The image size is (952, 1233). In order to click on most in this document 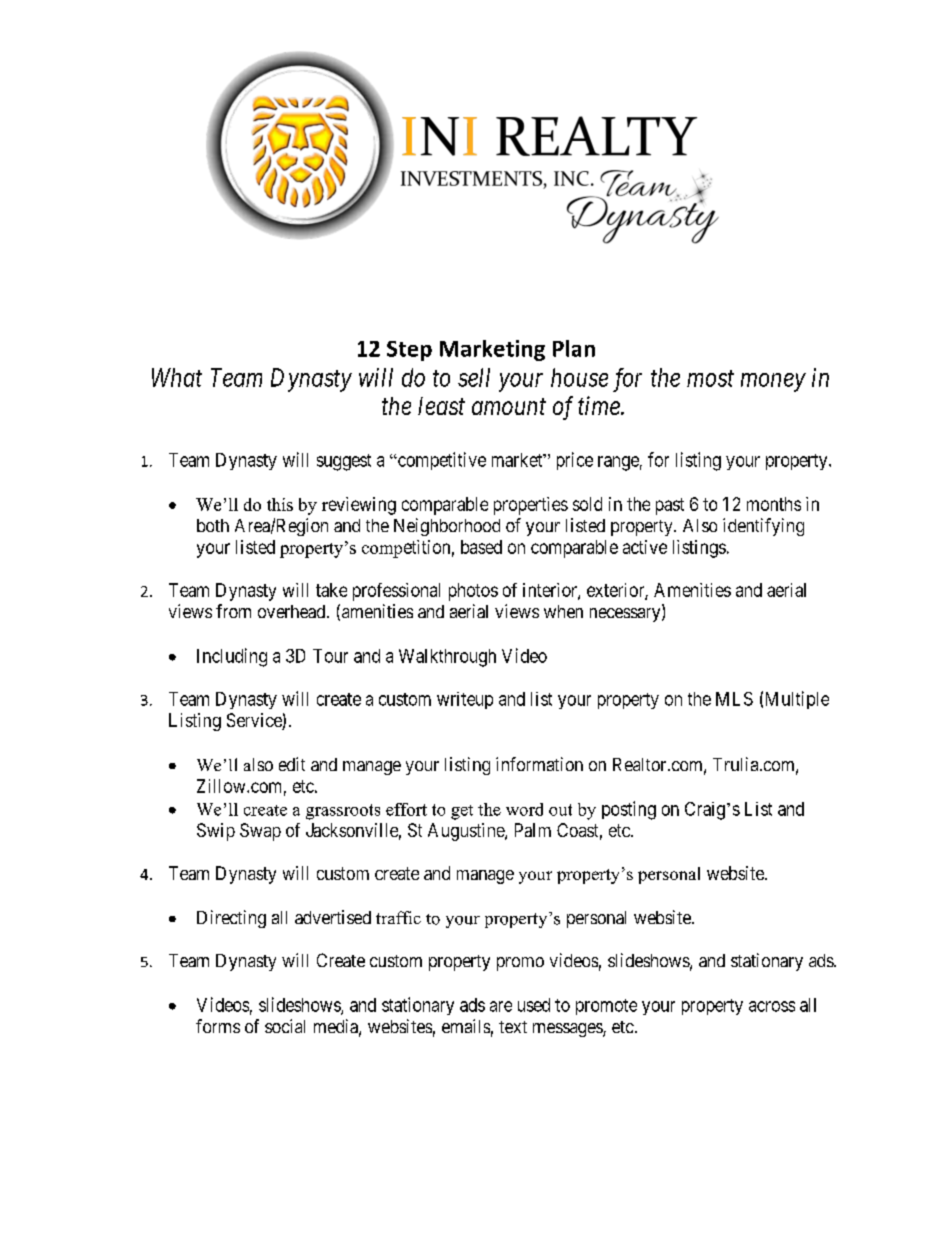, I will do `click(710, 378)`.
